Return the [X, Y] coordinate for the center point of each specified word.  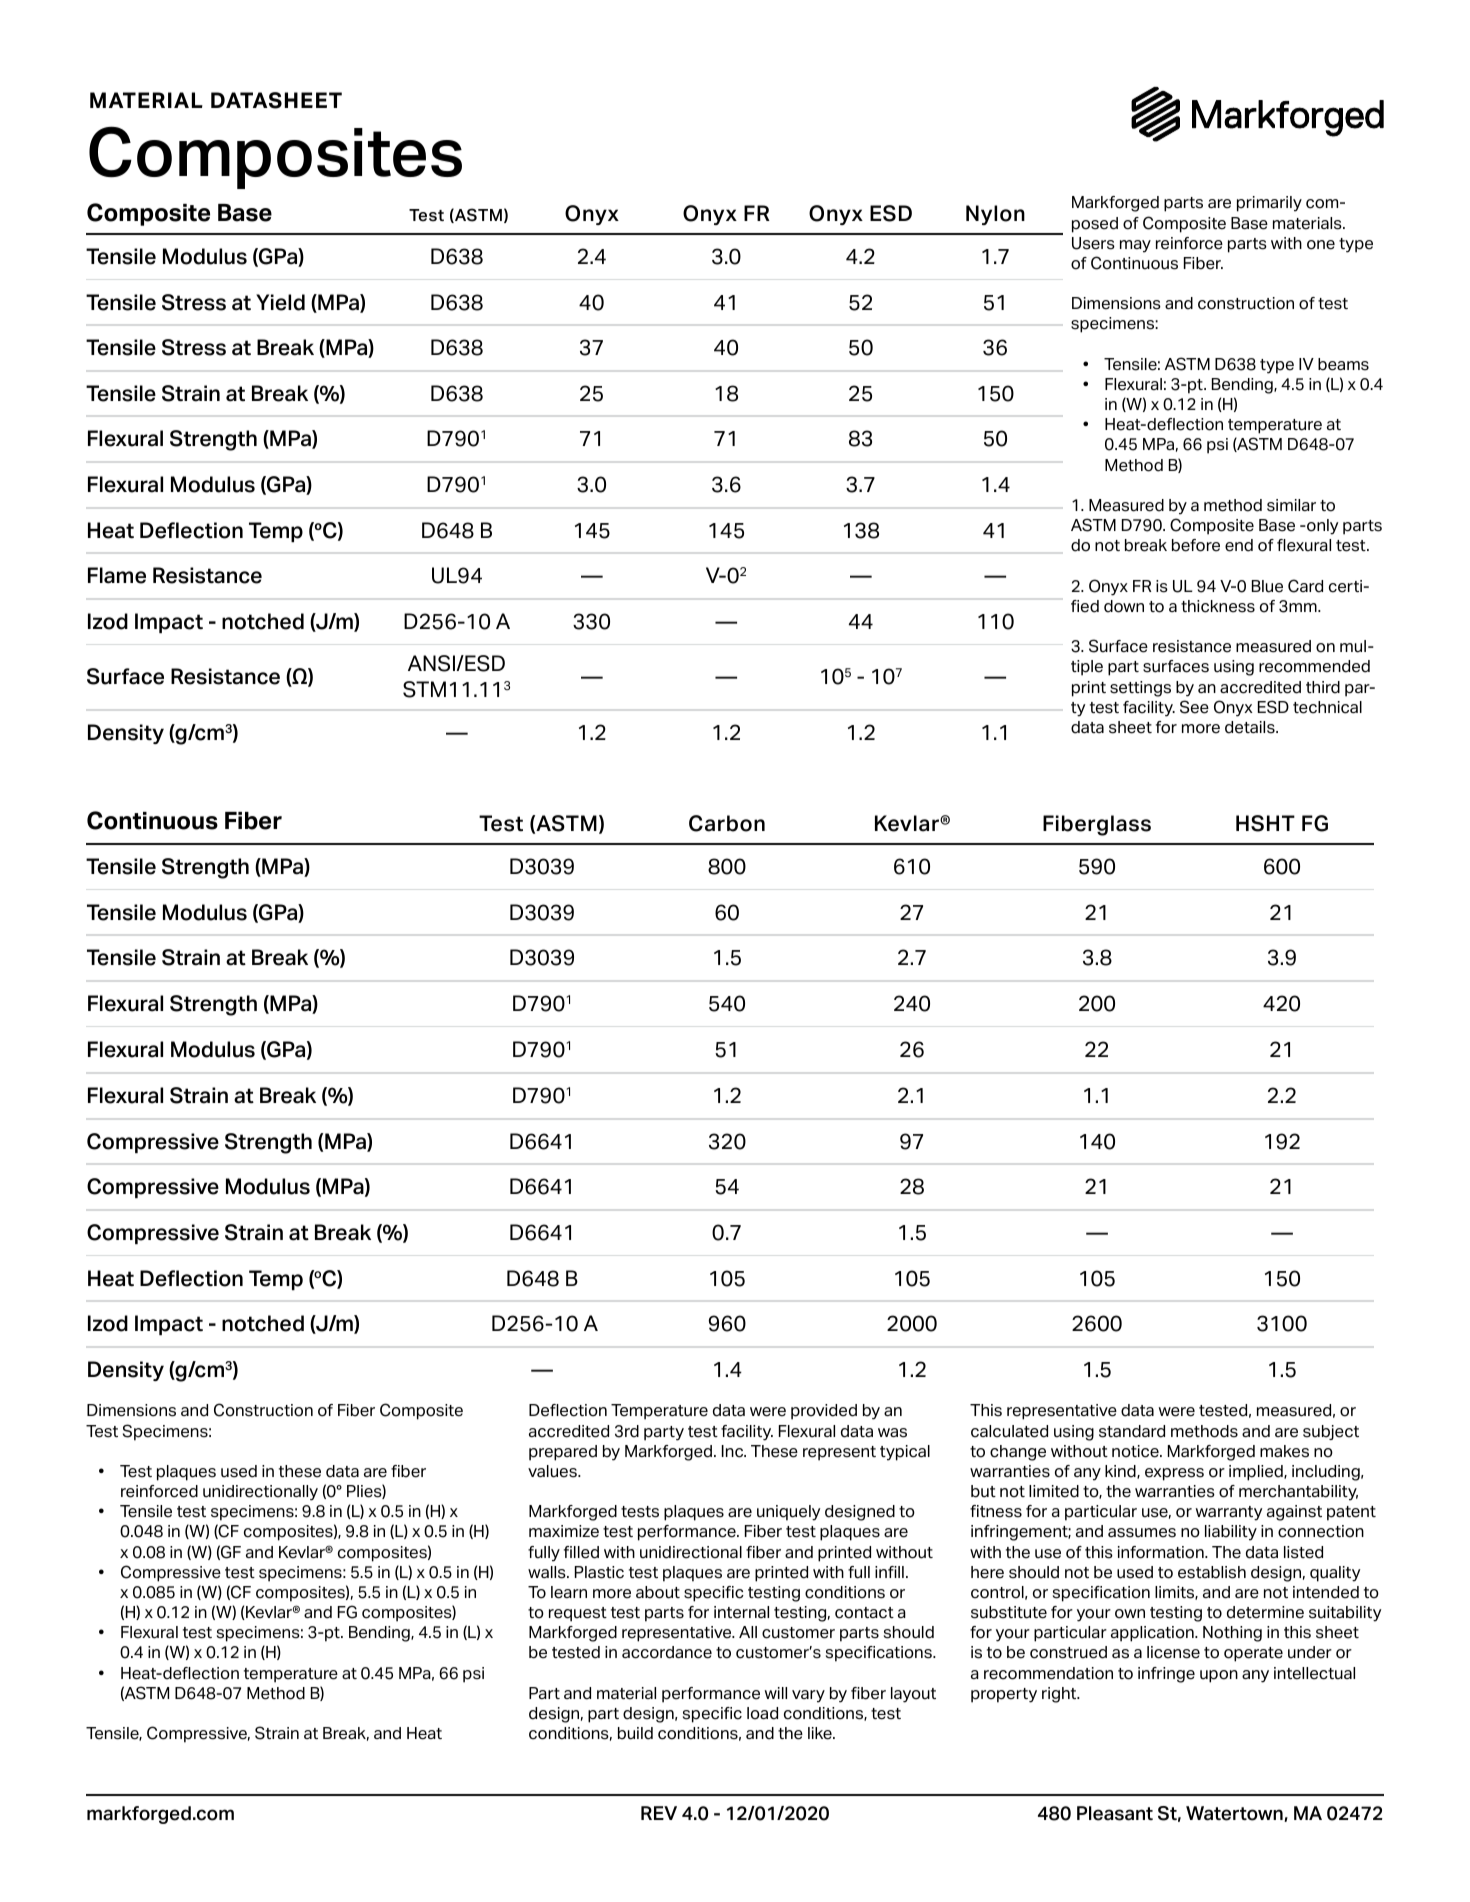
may [1135, 246]
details [1251, 727]
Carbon [727, 823]
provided [824, 1412]
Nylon [995, 215]
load [762, 1713]
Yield [280, 302]
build [635, 1733]
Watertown [1235, 1814]
